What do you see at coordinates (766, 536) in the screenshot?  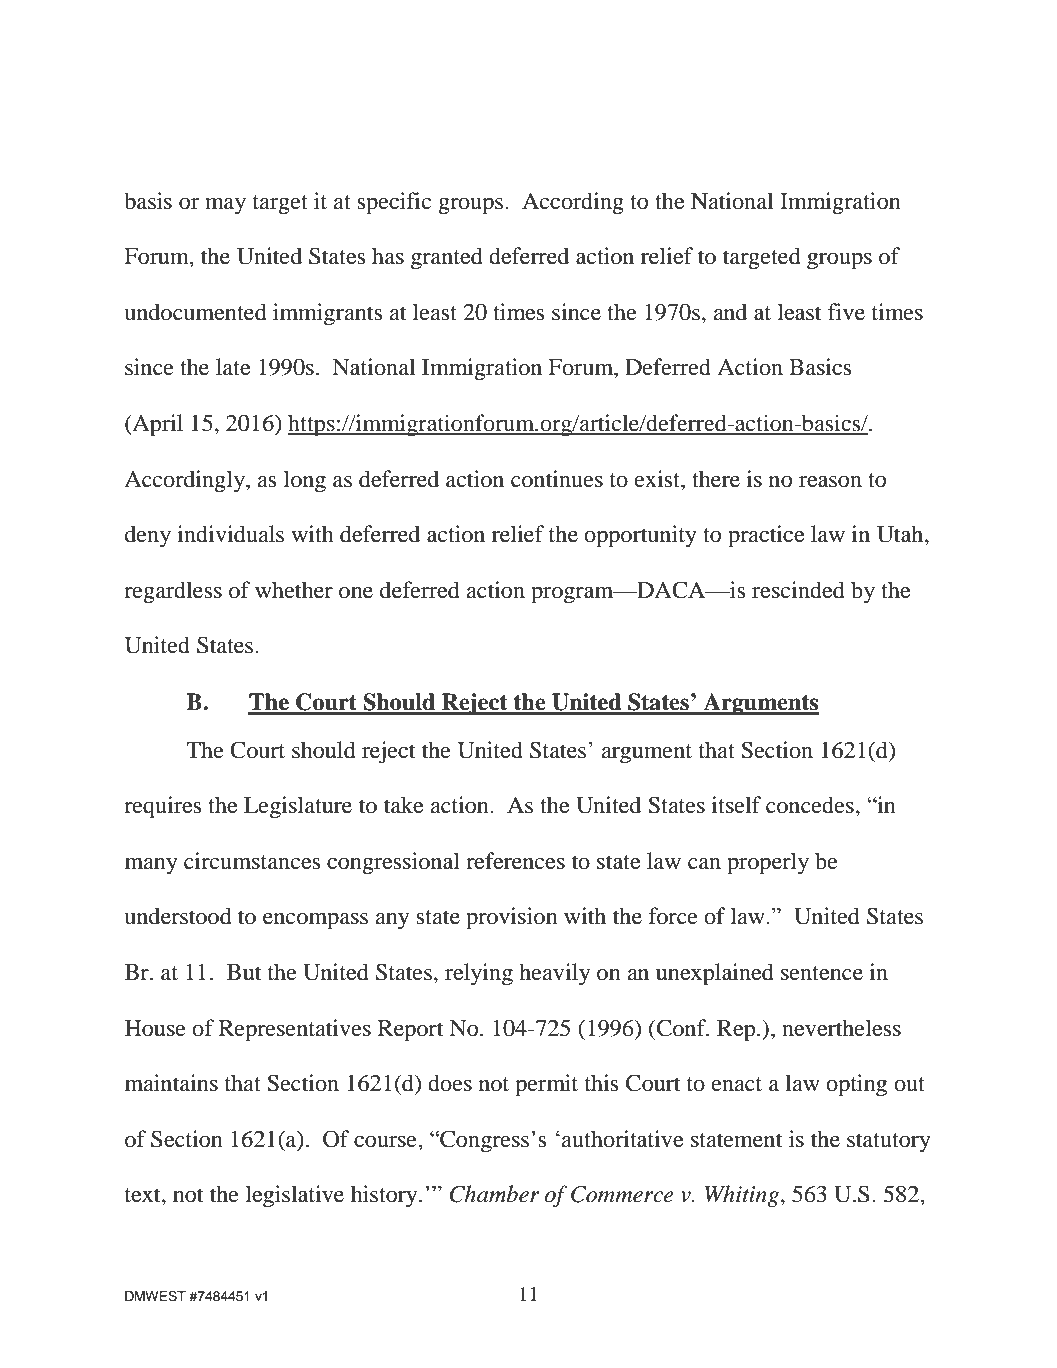 I see `practice` at bounding box center [766, 536].
